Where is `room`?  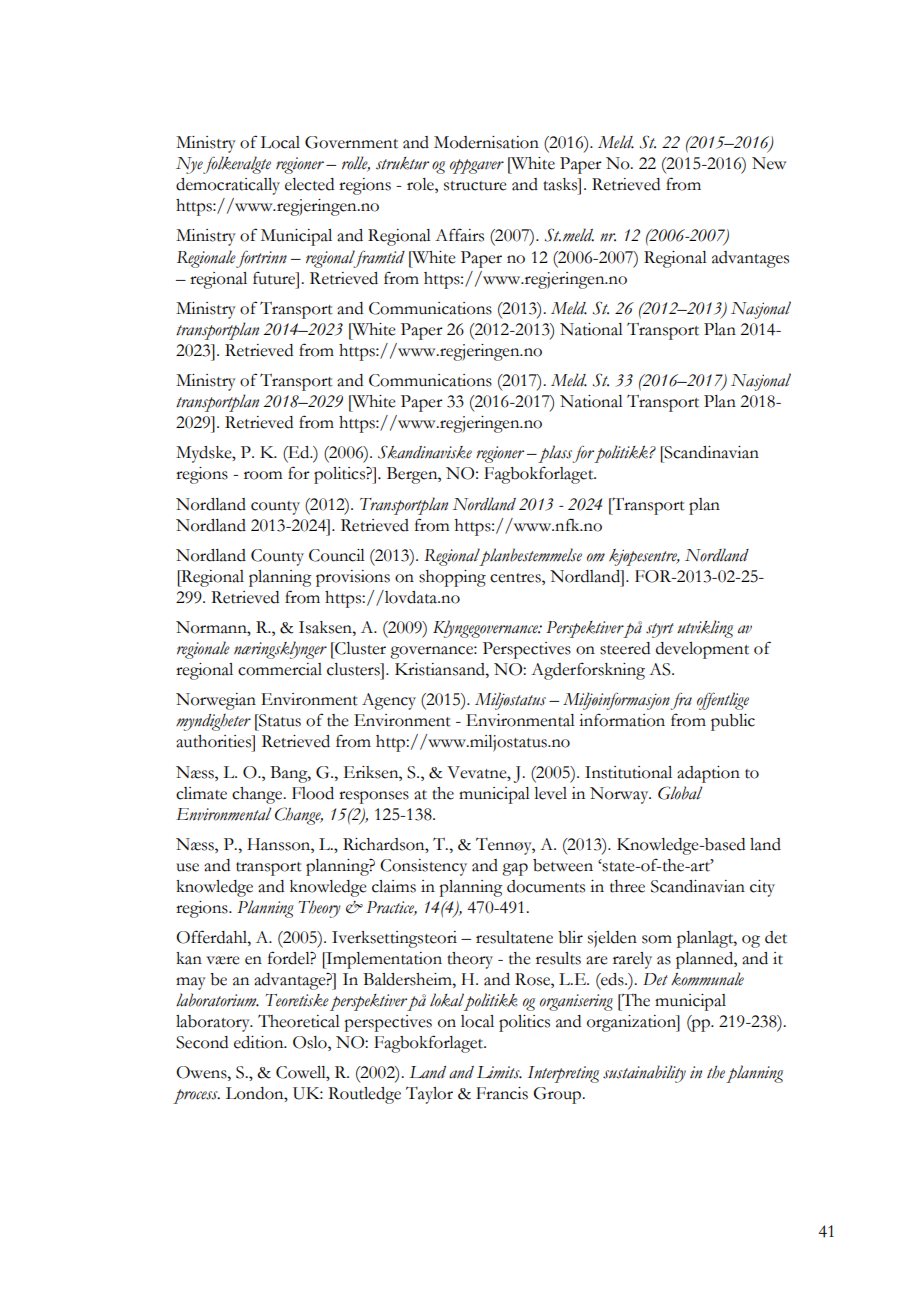
room is located at coordinates (263, 475).
